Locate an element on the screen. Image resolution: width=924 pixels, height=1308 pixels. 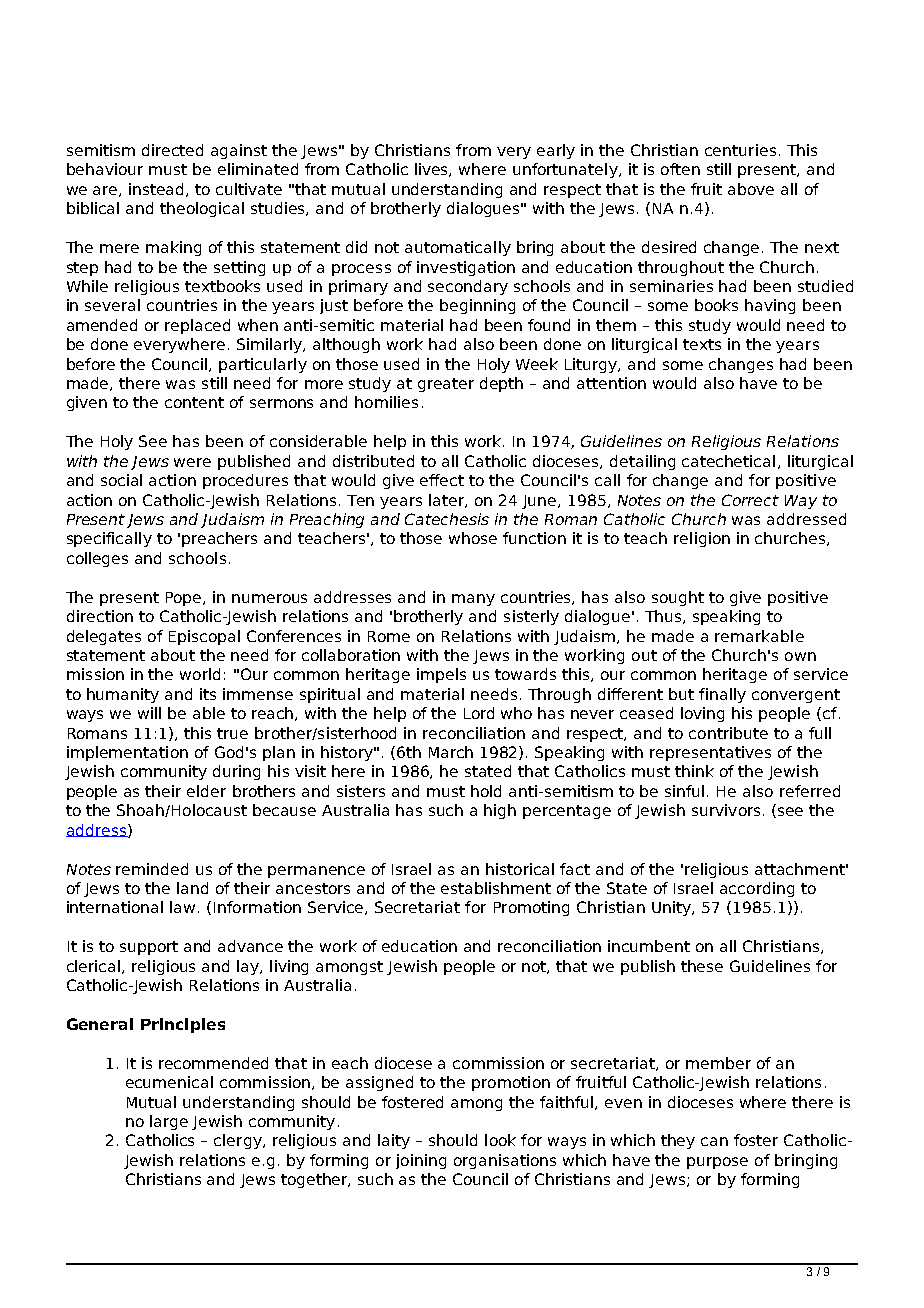
early is located at coordinates (556, 151).
